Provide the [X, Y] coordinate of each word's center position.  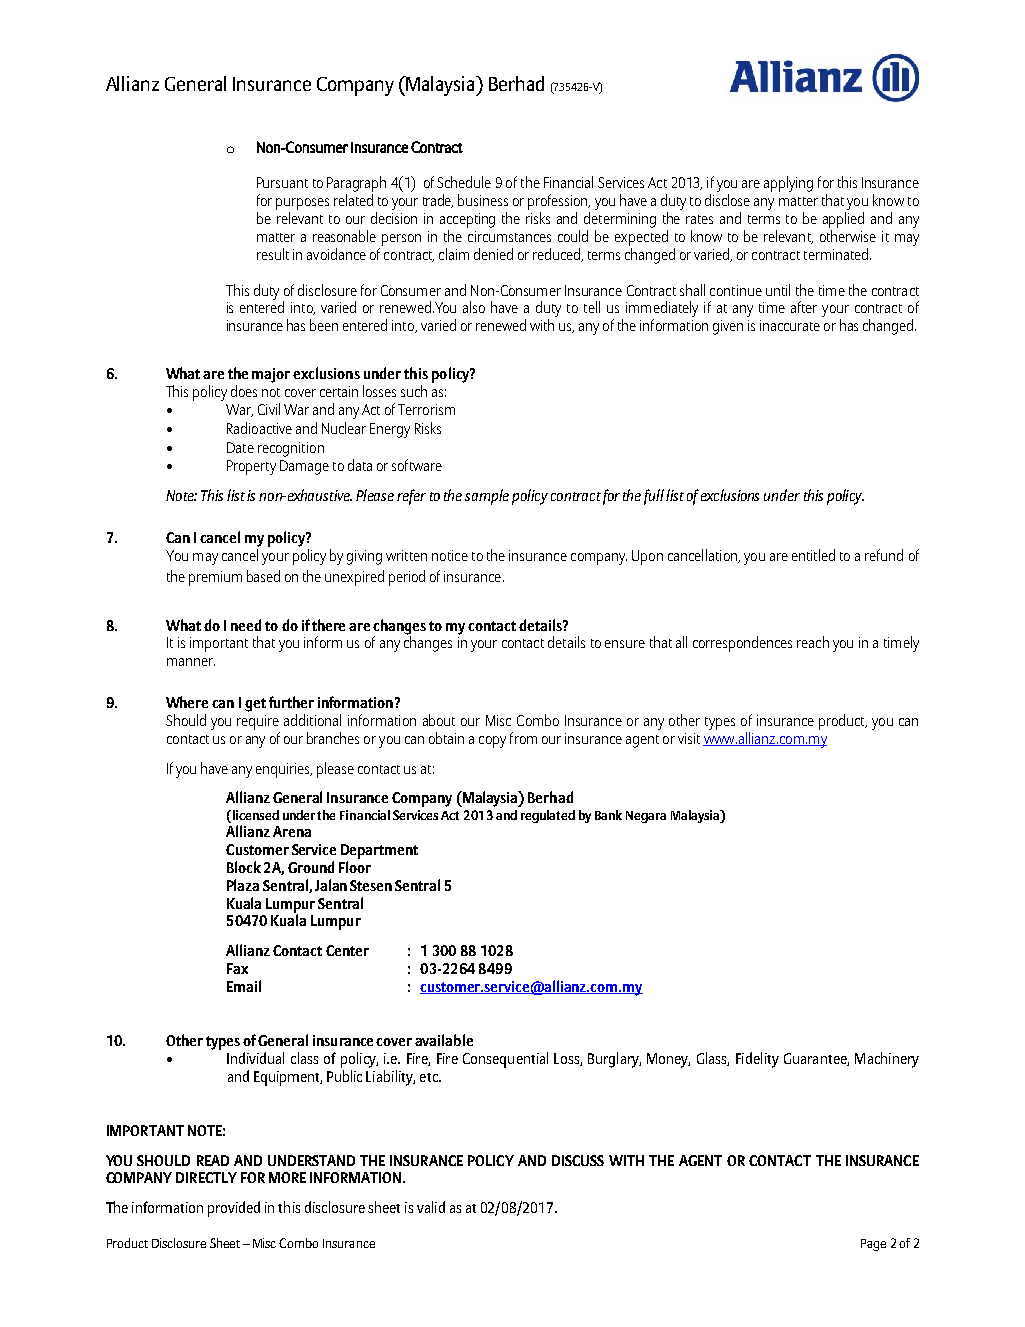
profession [559, 202]
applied [843, 220]
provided [234, 1209]
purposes [302, 204]
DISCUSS [578, 1160]
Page [873, 1245]
